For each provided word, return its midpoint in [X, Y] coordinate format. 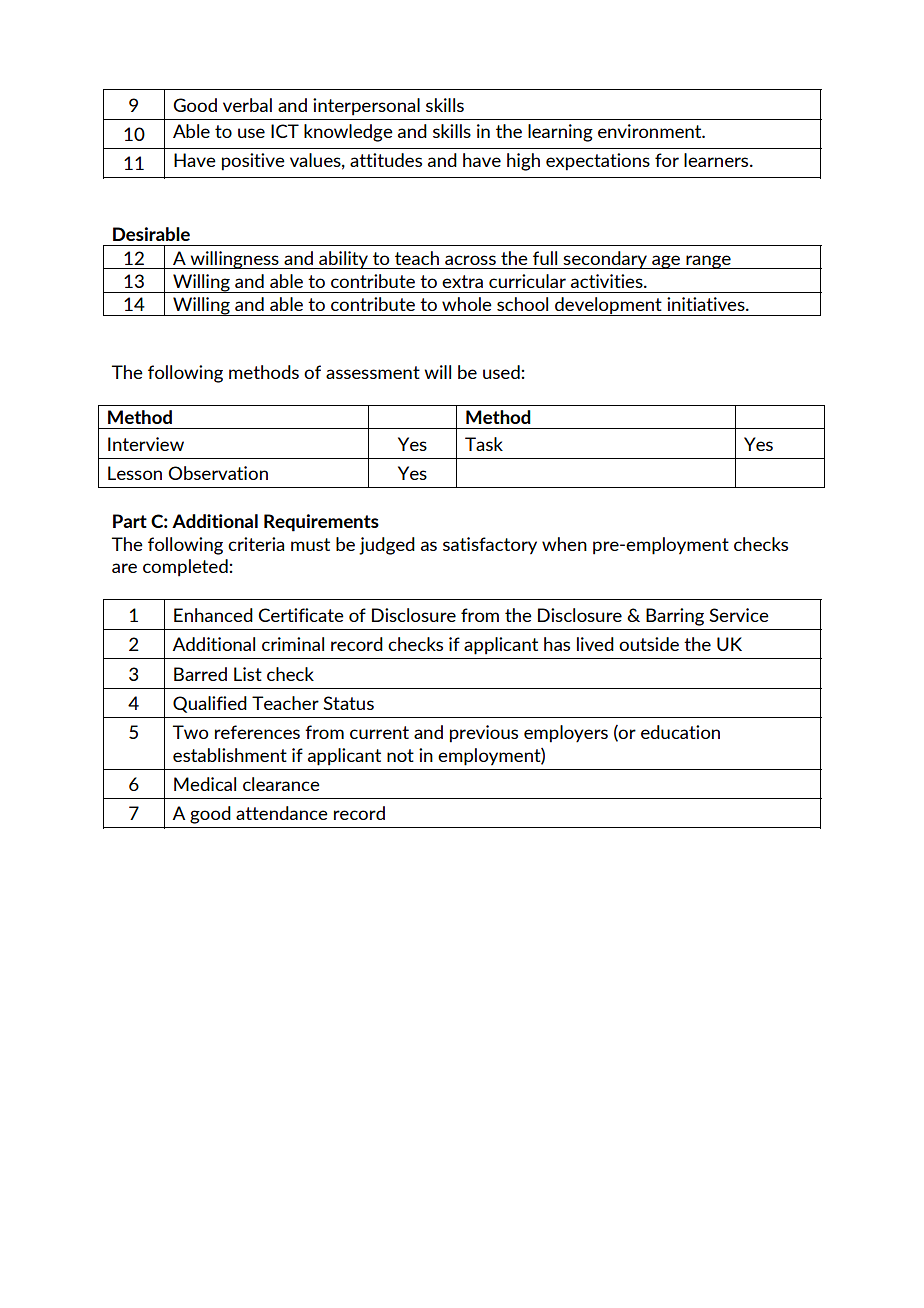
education [680, 732]
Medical [205, 784]
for [667, 160]
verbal [247, 105]
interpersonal [366, 107]
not [400, 755]
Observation [218, 473]
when [564, 544]
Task [484, 444]
